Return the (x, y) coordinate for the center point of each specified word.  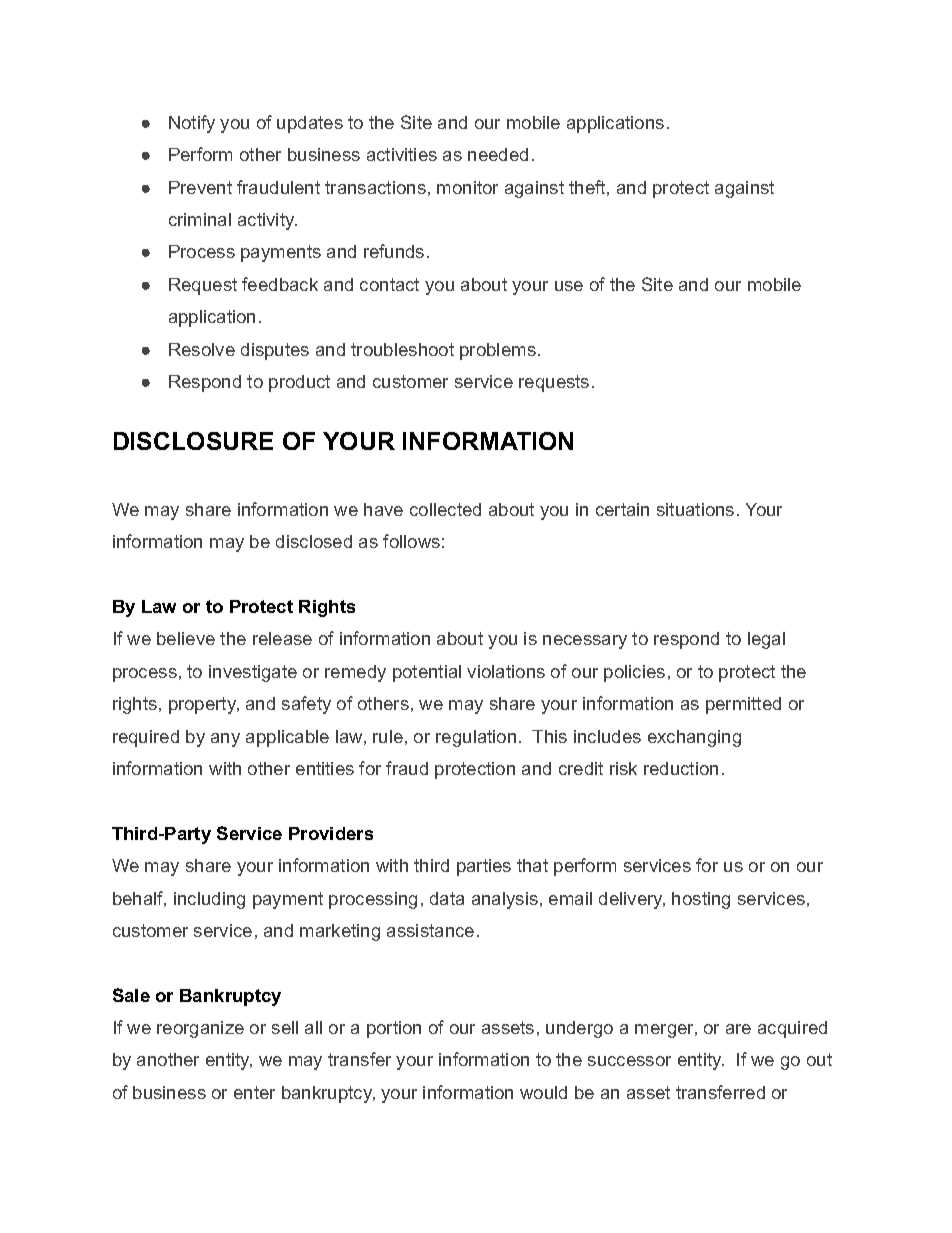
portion (394, 1029)
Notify (192, 124)
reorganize (200, 1029)
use (569, 286)
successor (629, 1061)
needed (498, 154)
